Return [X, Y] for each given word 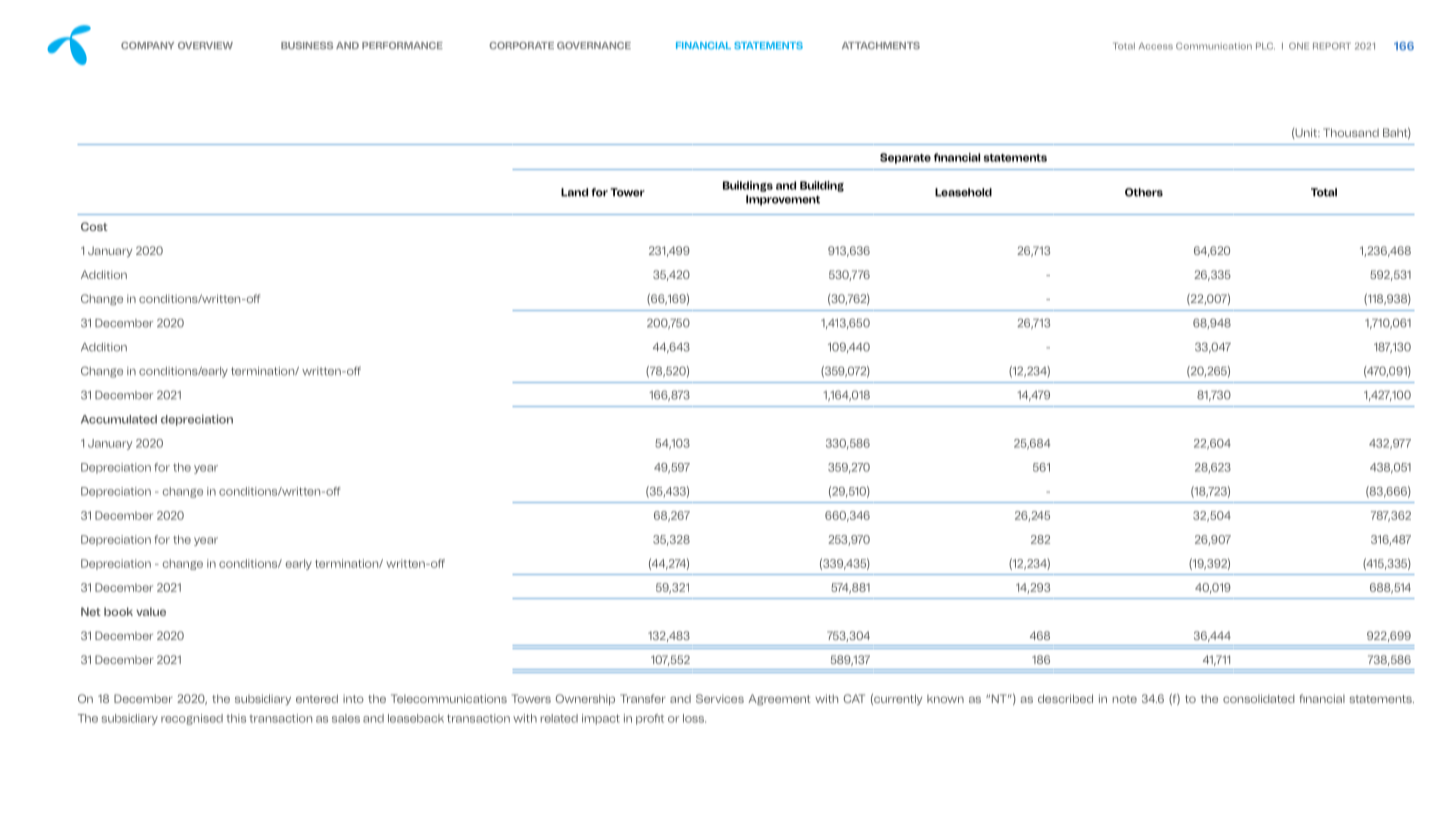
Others [1144, 192]
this [236, 718]
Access [1156, 46]
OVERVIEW [205, 45]
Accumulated [119, 419]
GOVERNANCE [594, 46]
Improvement [783, 200]
